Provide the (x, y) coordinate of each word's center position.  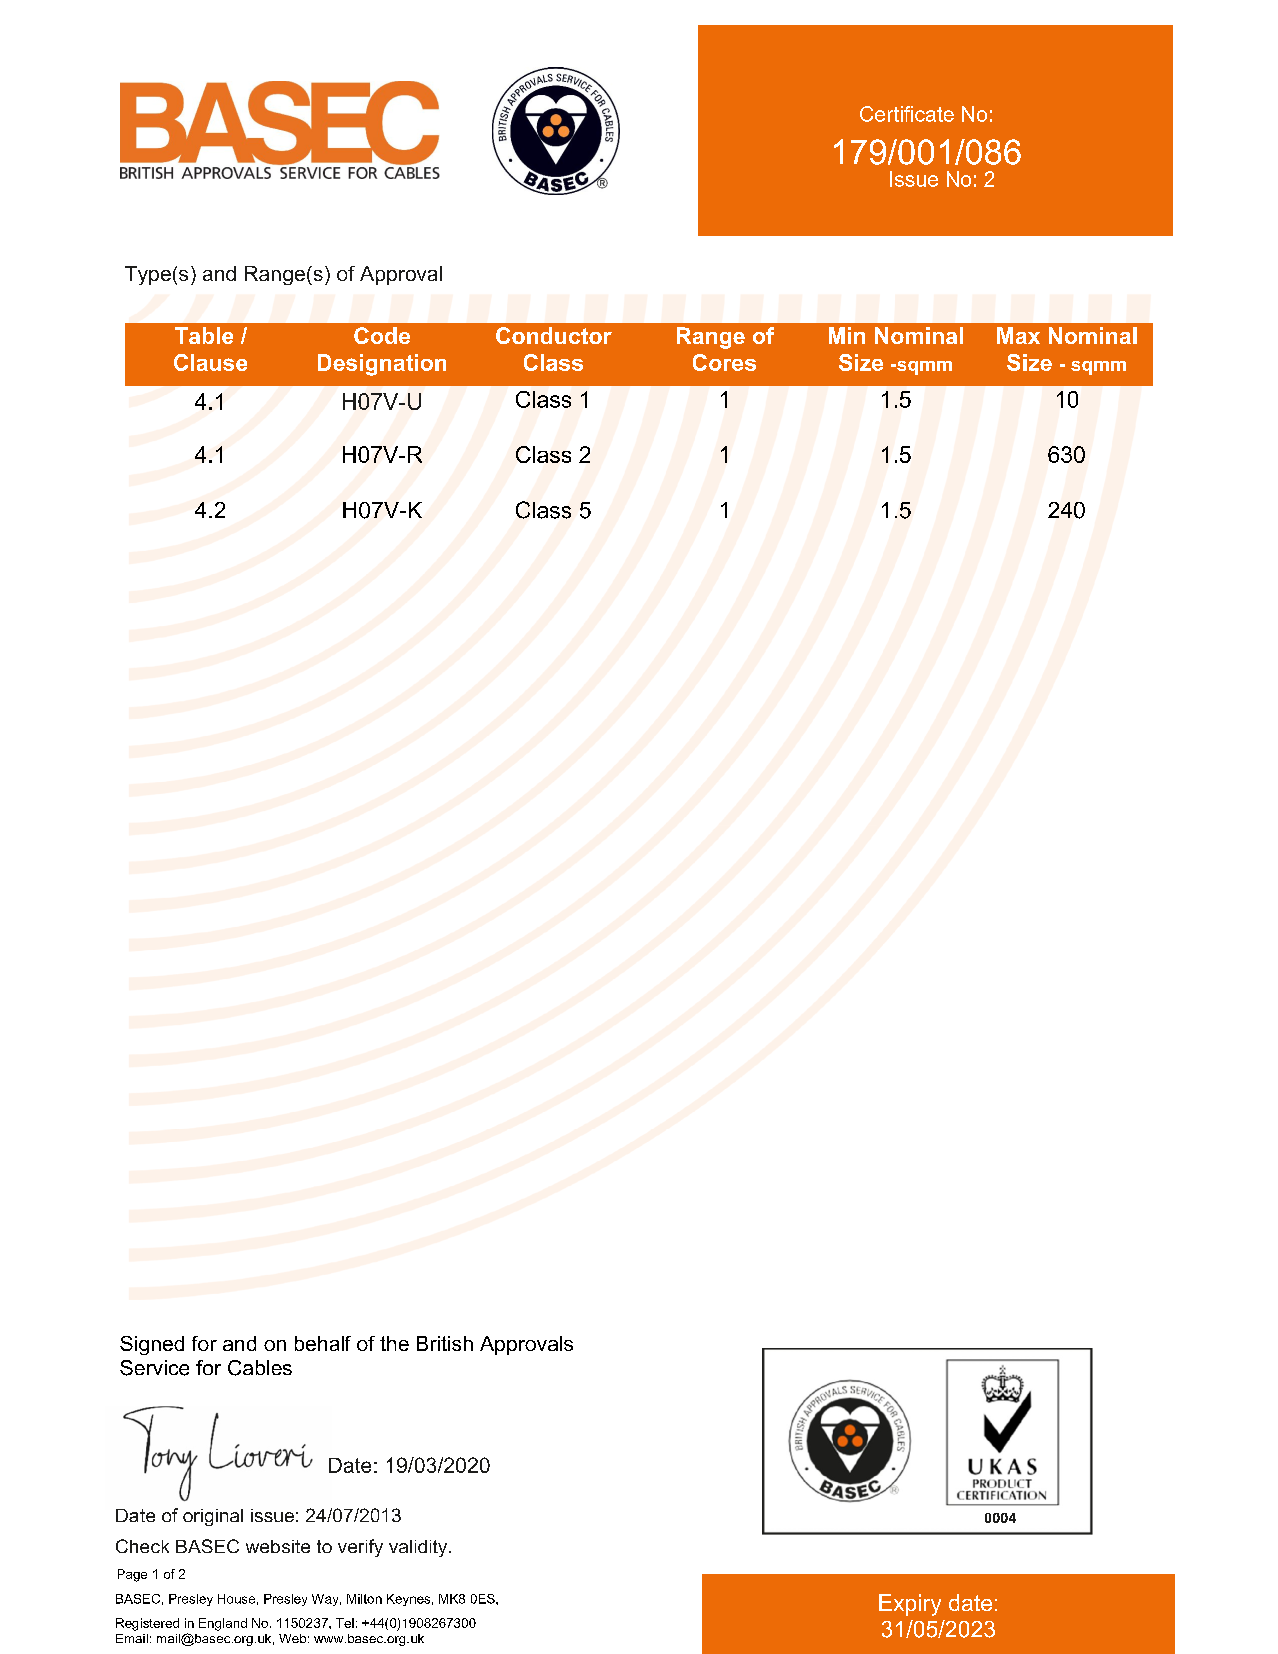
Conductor (554, 335)
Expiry (910, 1605)
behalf (323, 1343)
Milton (364, 1599)
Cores (724, 362)
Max (1018, 335)
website (278, 1546)
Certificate (907, 114)
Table (204, 335)
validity (419, 1548)
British (445, 1343)
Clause (210, 362)
